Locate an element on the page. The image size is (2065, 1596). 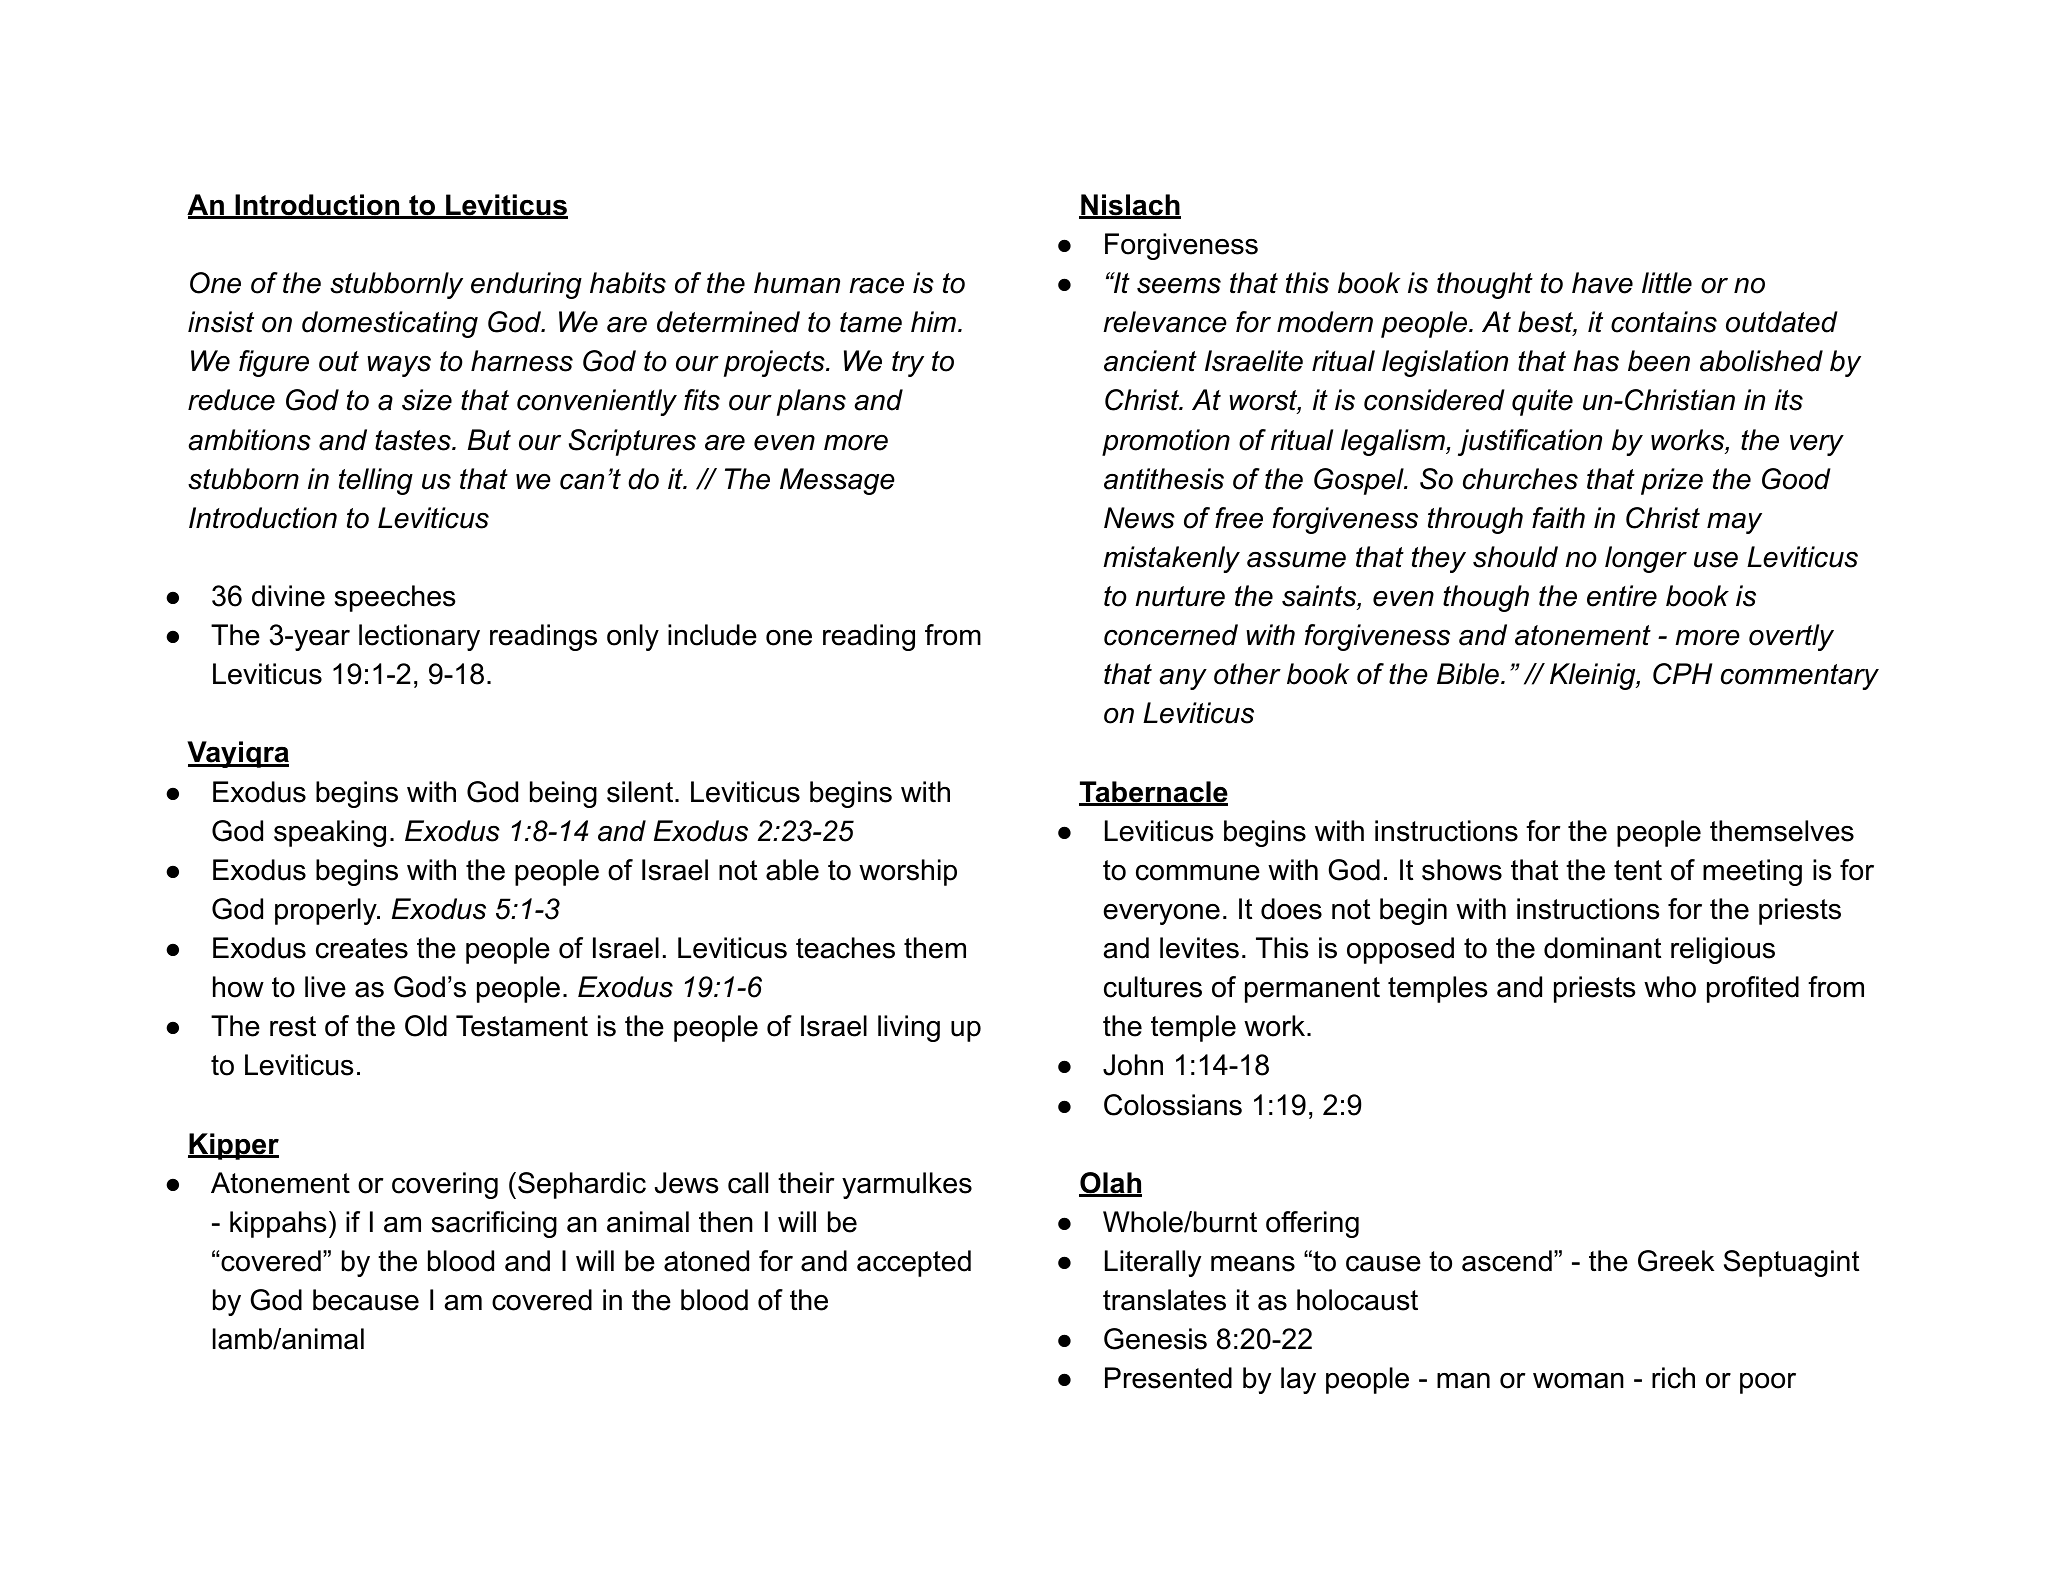
Genesis is located at coordinates (1155, 1339).
